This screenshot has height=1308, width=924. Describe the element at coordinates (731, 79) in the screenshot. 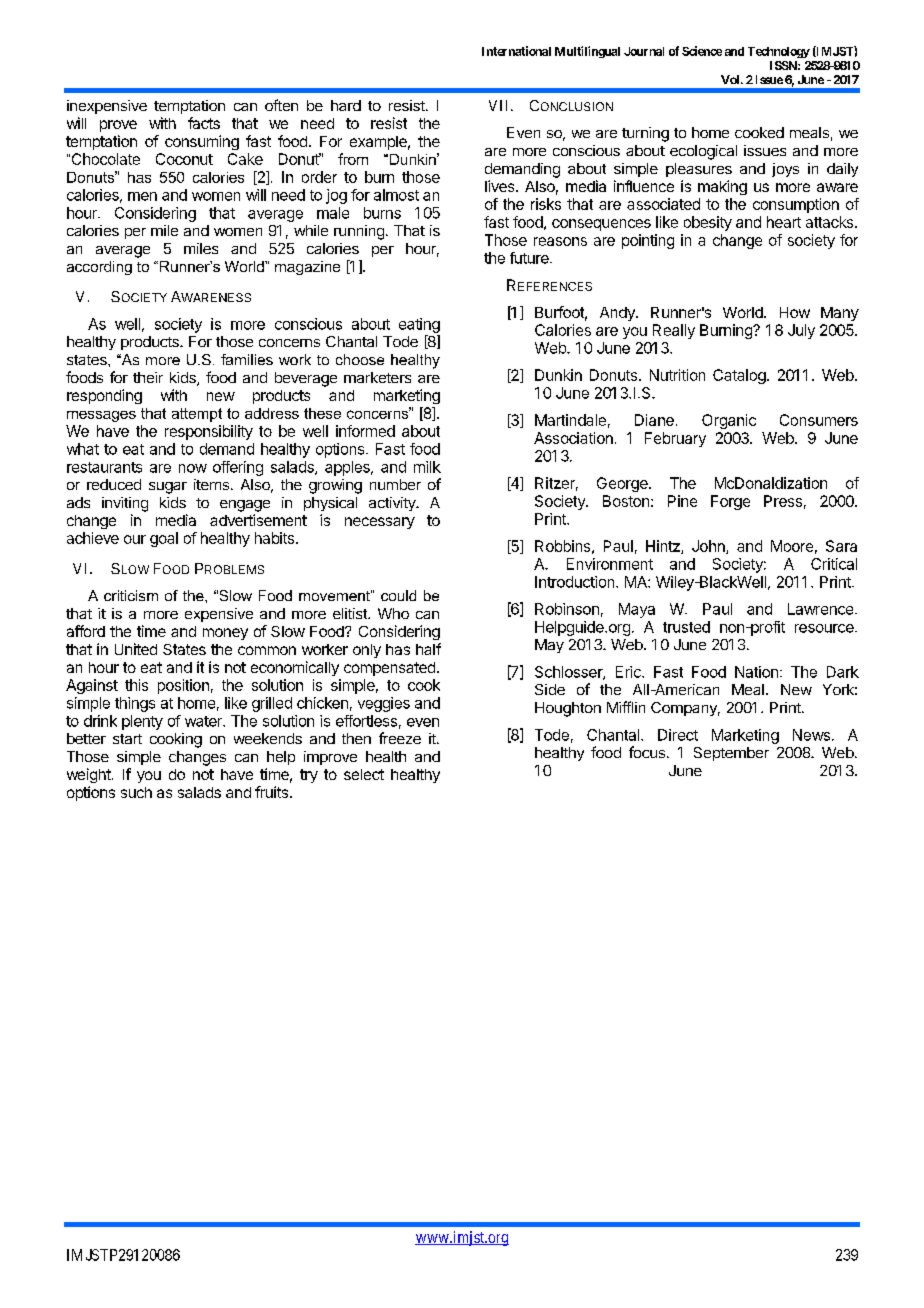

I see `Vol` at that location.
